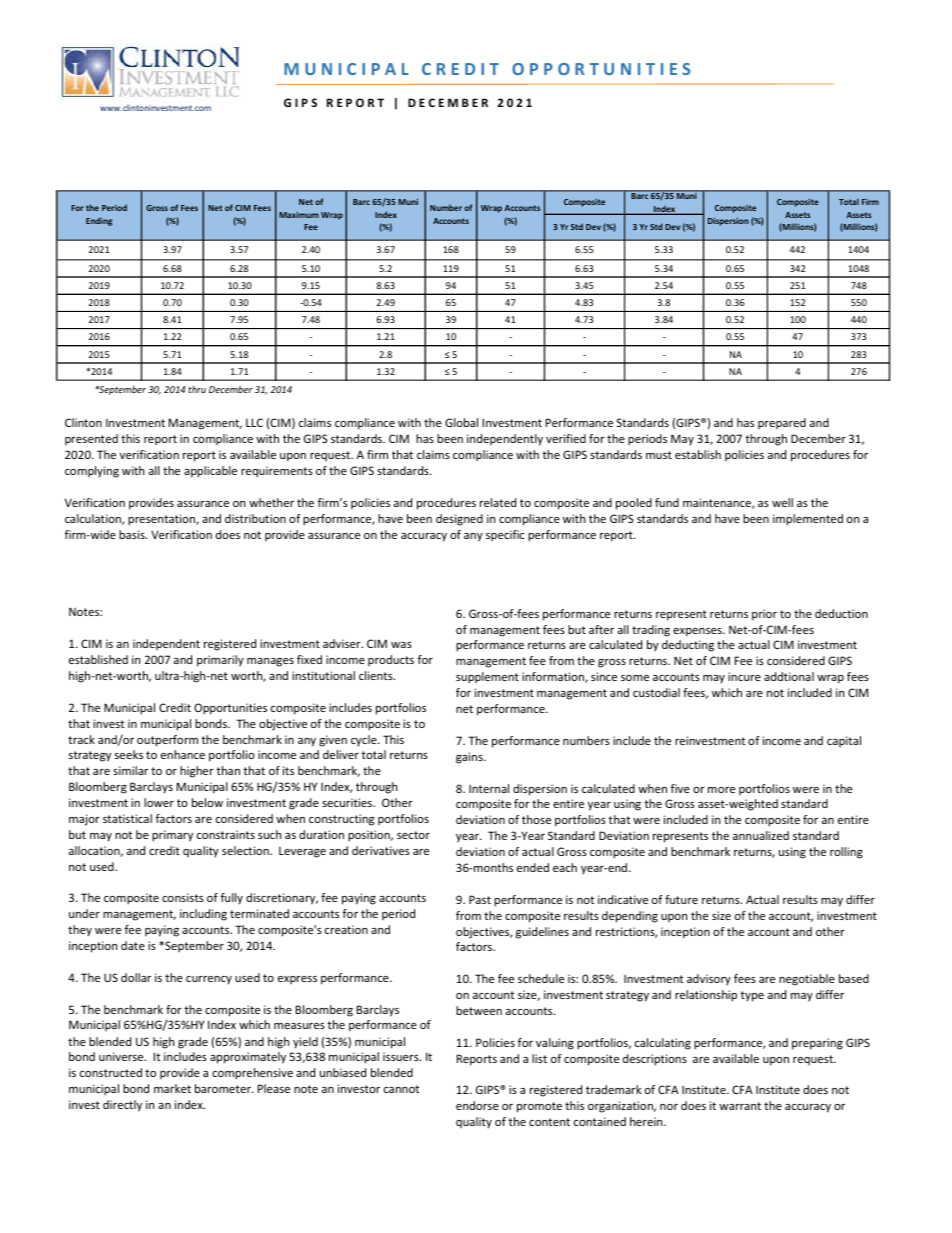 This page has width=952, height=1233. I want to click on Global, so click(461, 422).
